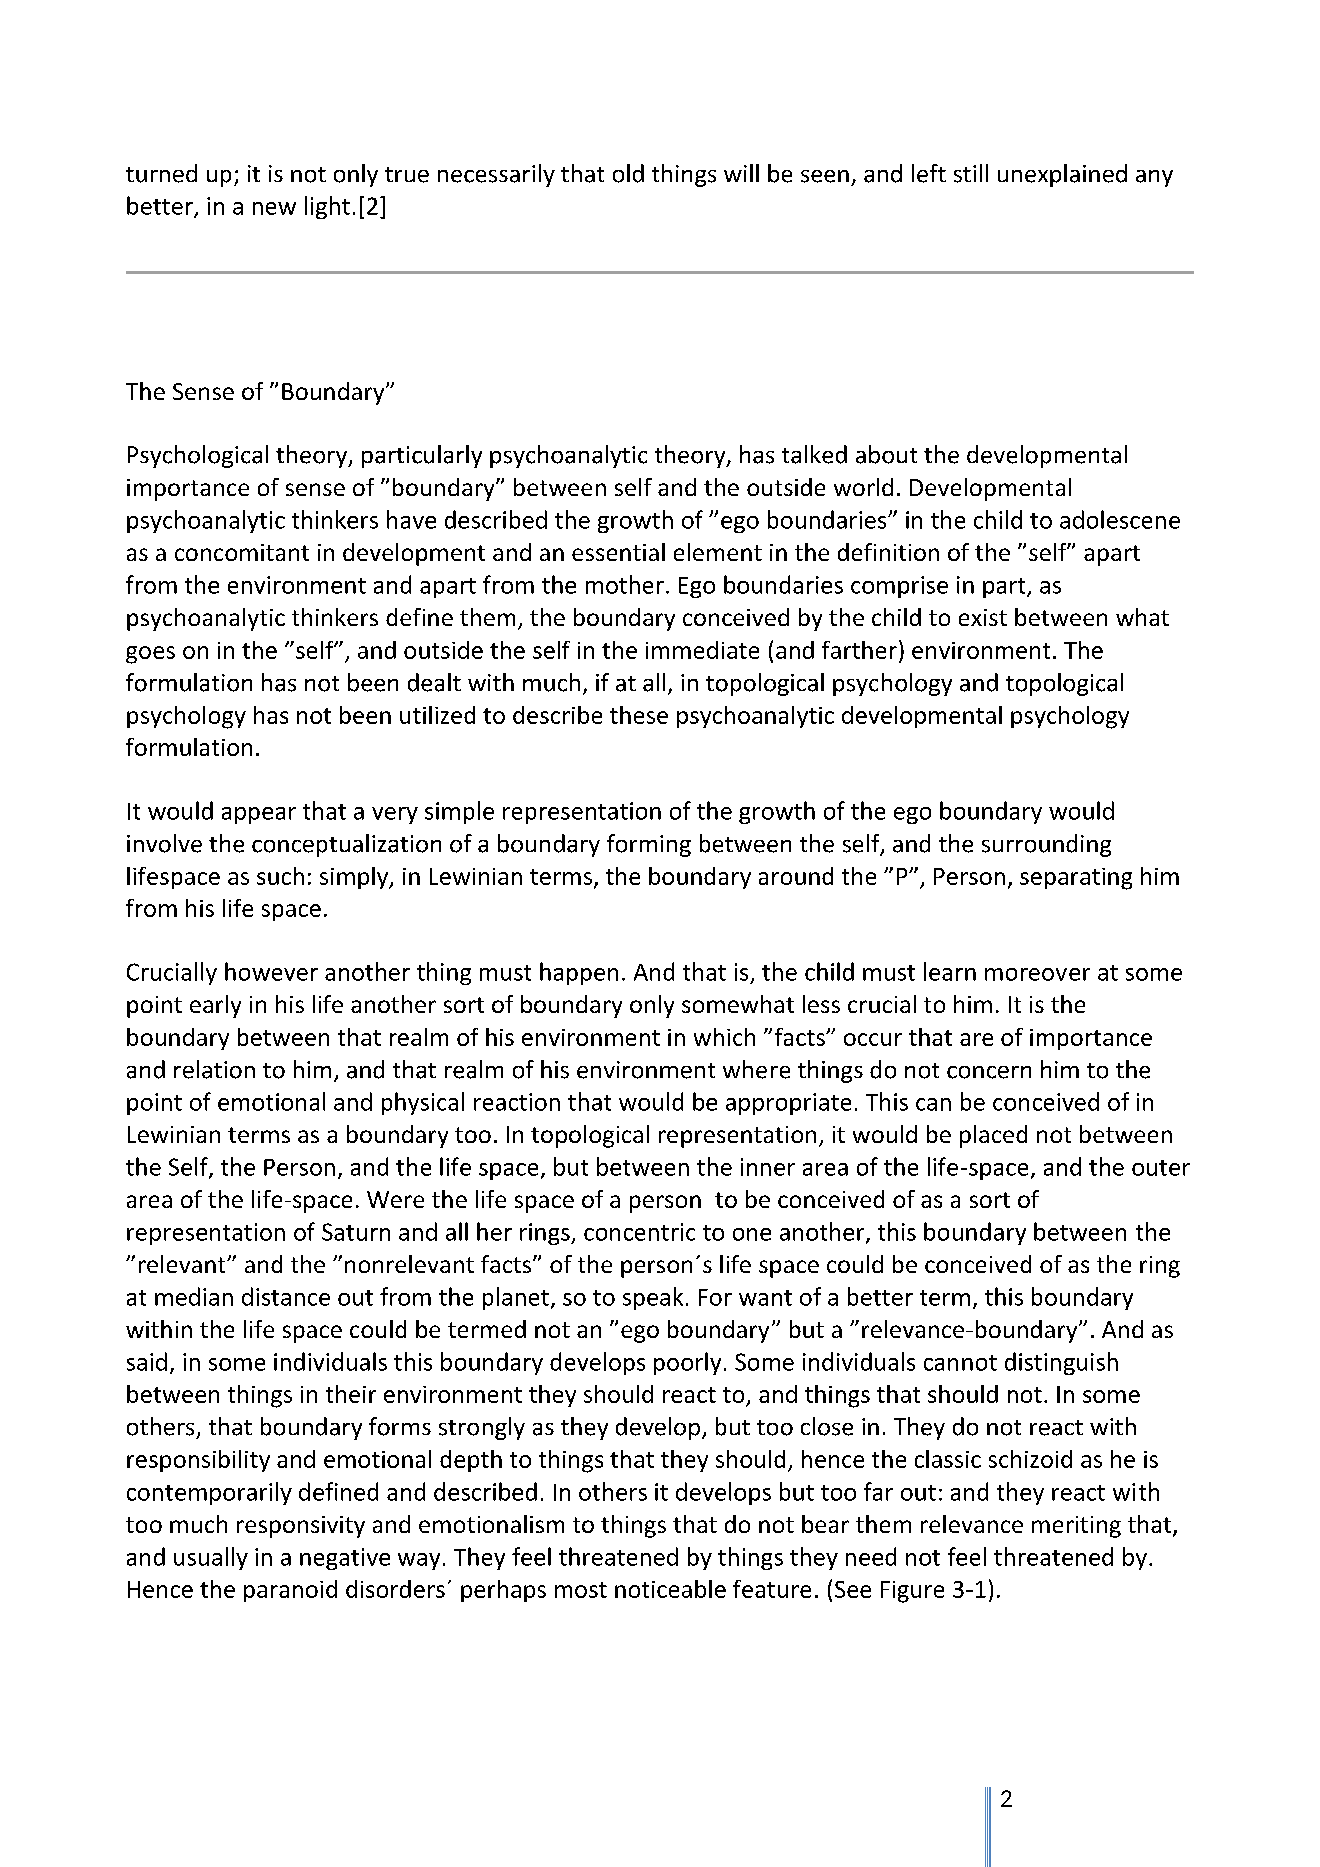 The height and width of the image is (1867, 1320). What do you see at coordinates (274, 208) in the image?
I see `new` at bounding box center [274, 208].
